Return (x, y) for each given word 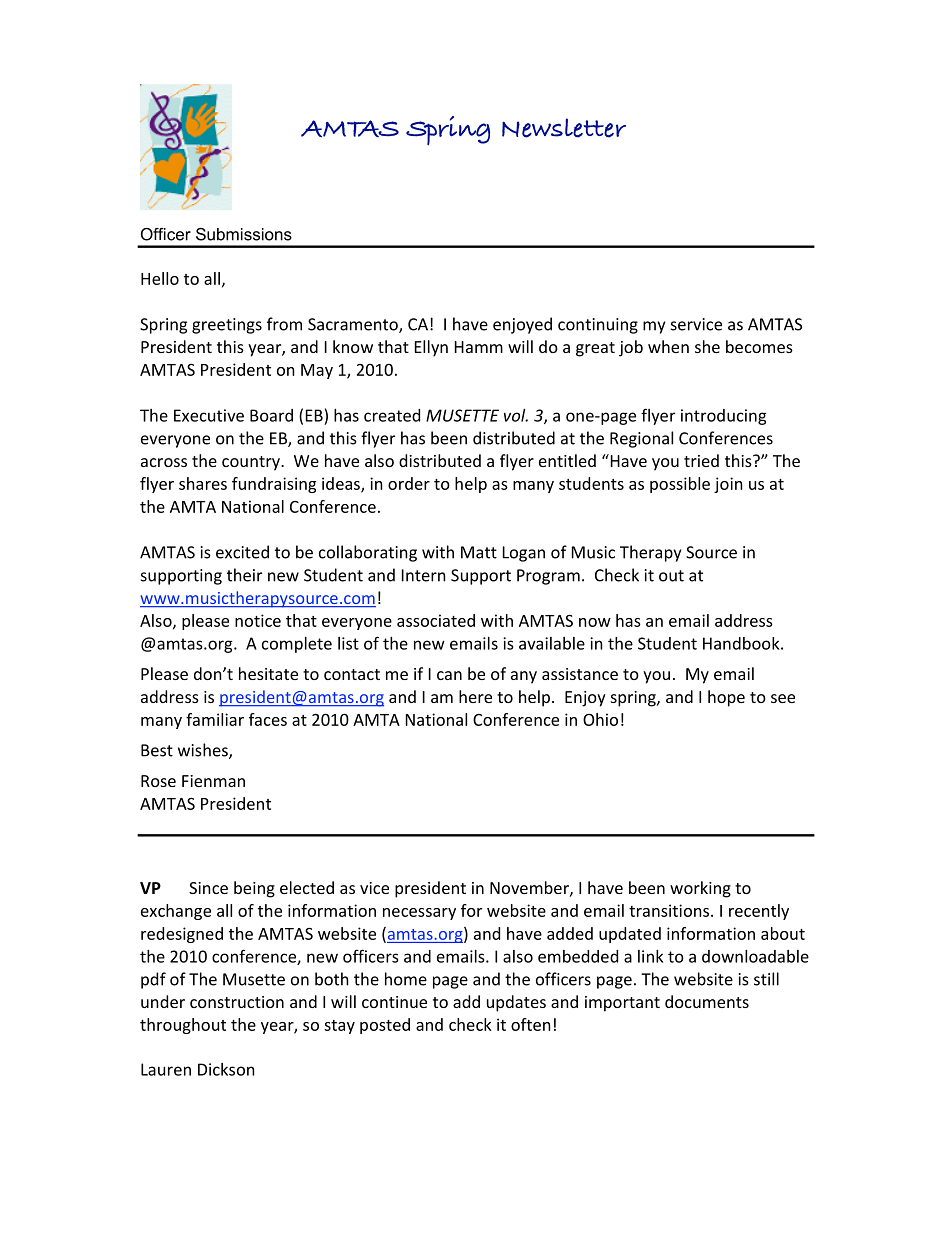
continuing (598, 326)
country (252, 463)
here (475, 696)
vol (516, 415)
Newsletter (564, 128)
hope (726, 698)
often (531, 1024)
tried (701, 460)
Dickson (226, 1069)
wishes (204, 751)
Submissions (244, 234)
